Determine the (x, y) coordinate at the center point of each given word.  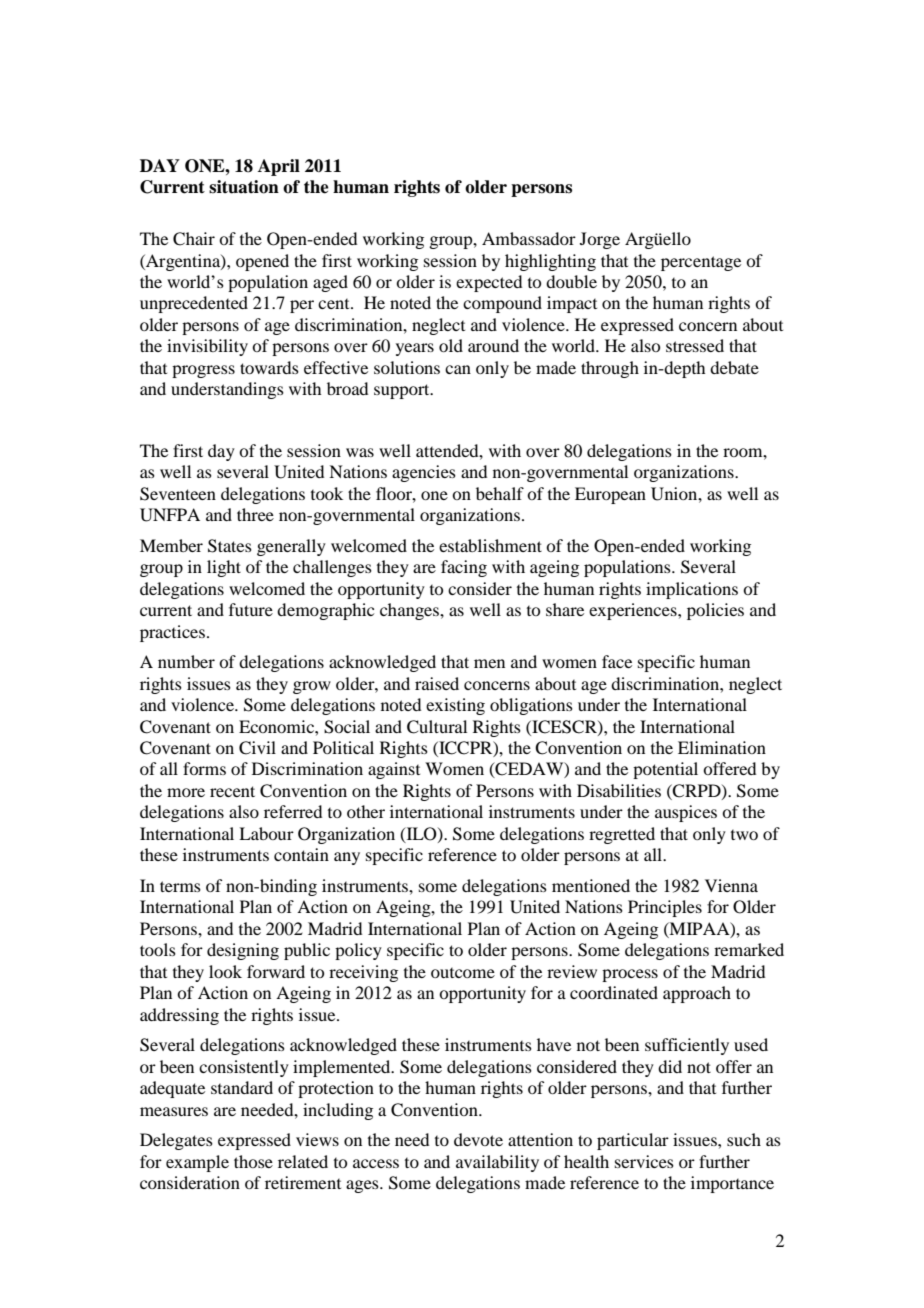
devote (478, 1139)
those (253, 1161)
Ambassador (529, 238)
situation (244, 187)
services (644, 1161)
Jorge (600, 240)
